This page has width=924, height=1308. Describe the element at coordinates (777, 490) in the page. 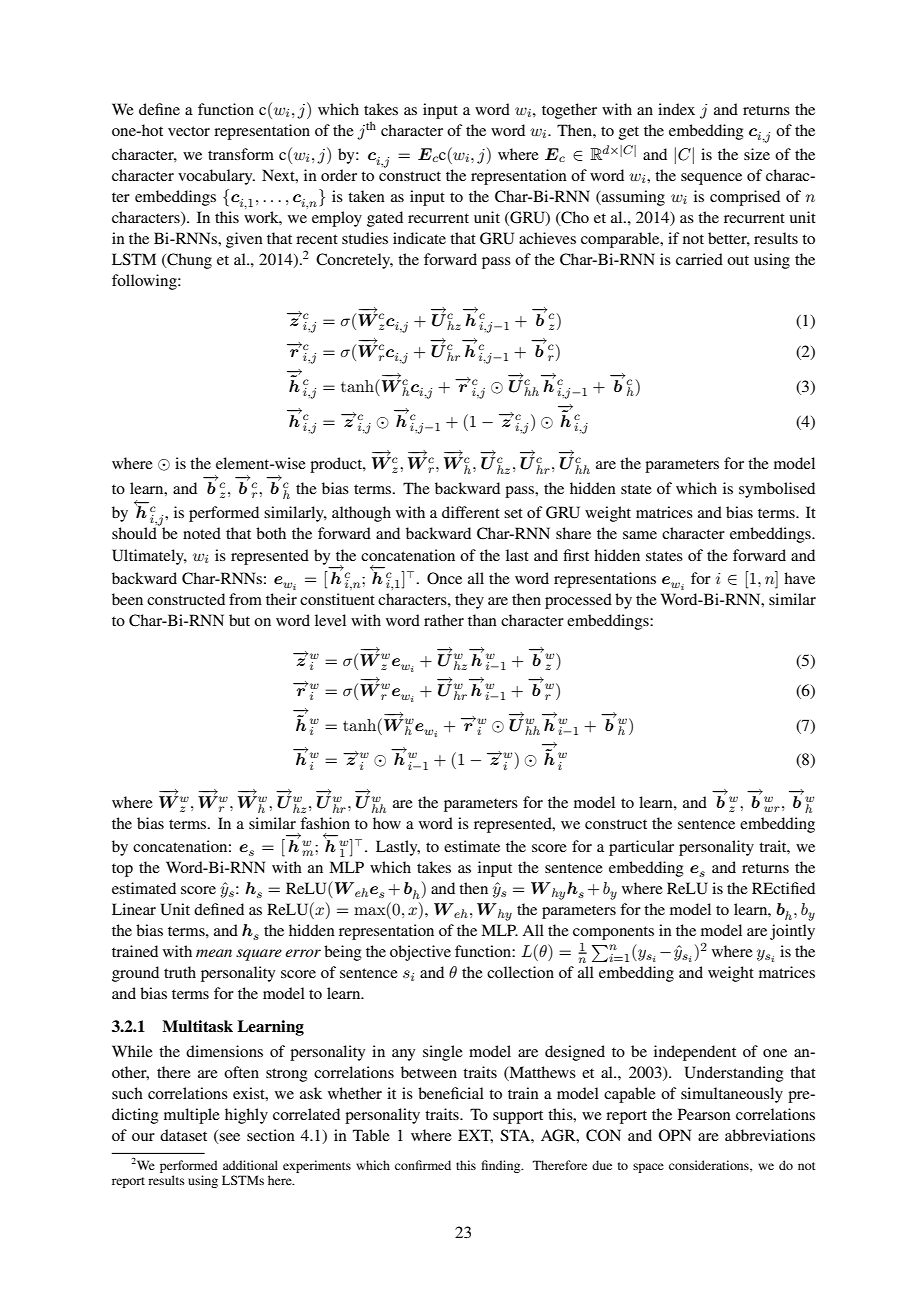

I see `symbolised` at that location.
